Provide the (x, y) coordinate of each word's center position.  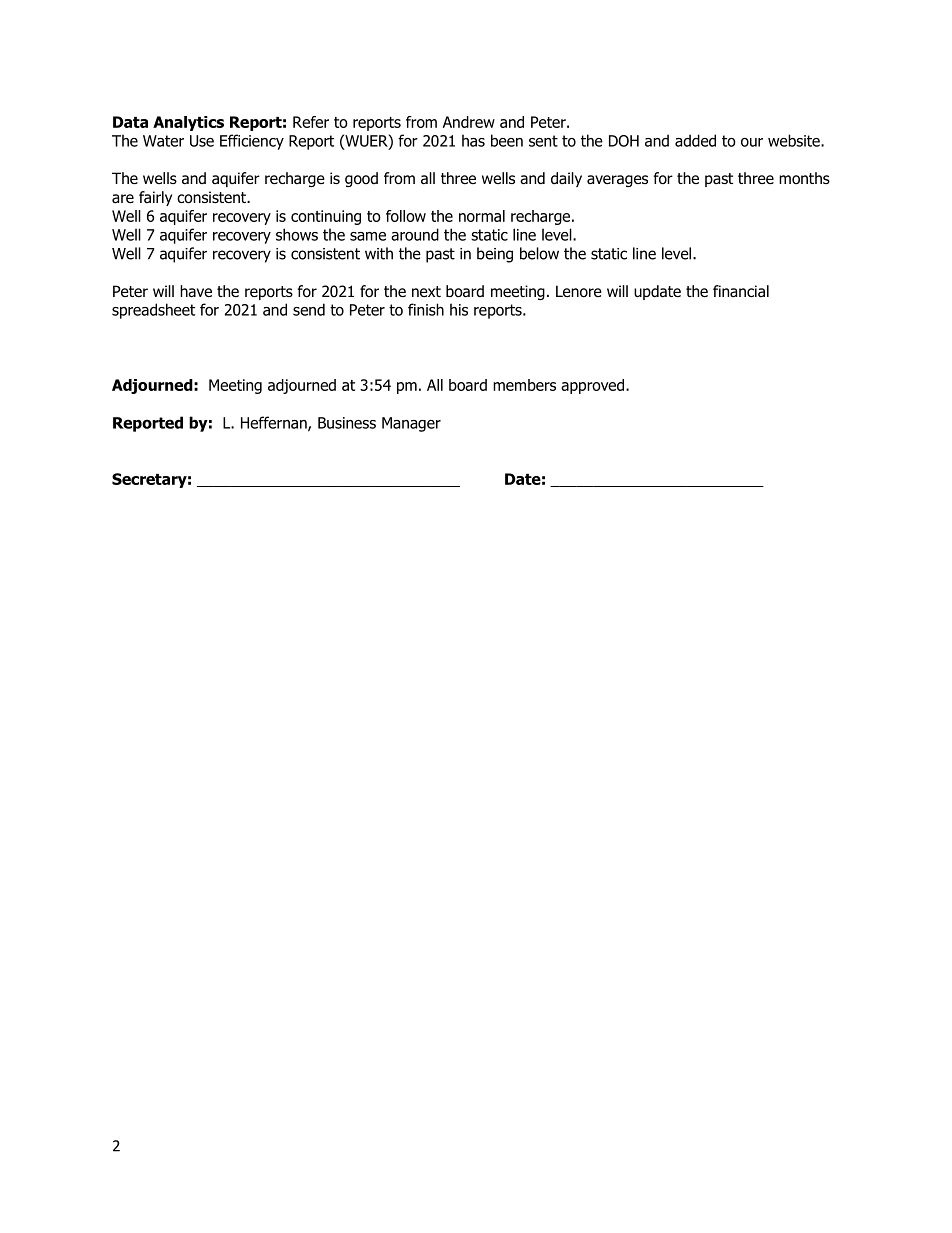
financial (741, 291)
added (695, 140)
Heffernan (275, 423)
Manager (411, 424)
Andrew (469, 122)
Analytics (188, 123)
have (196, 291)
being (495, 255)
